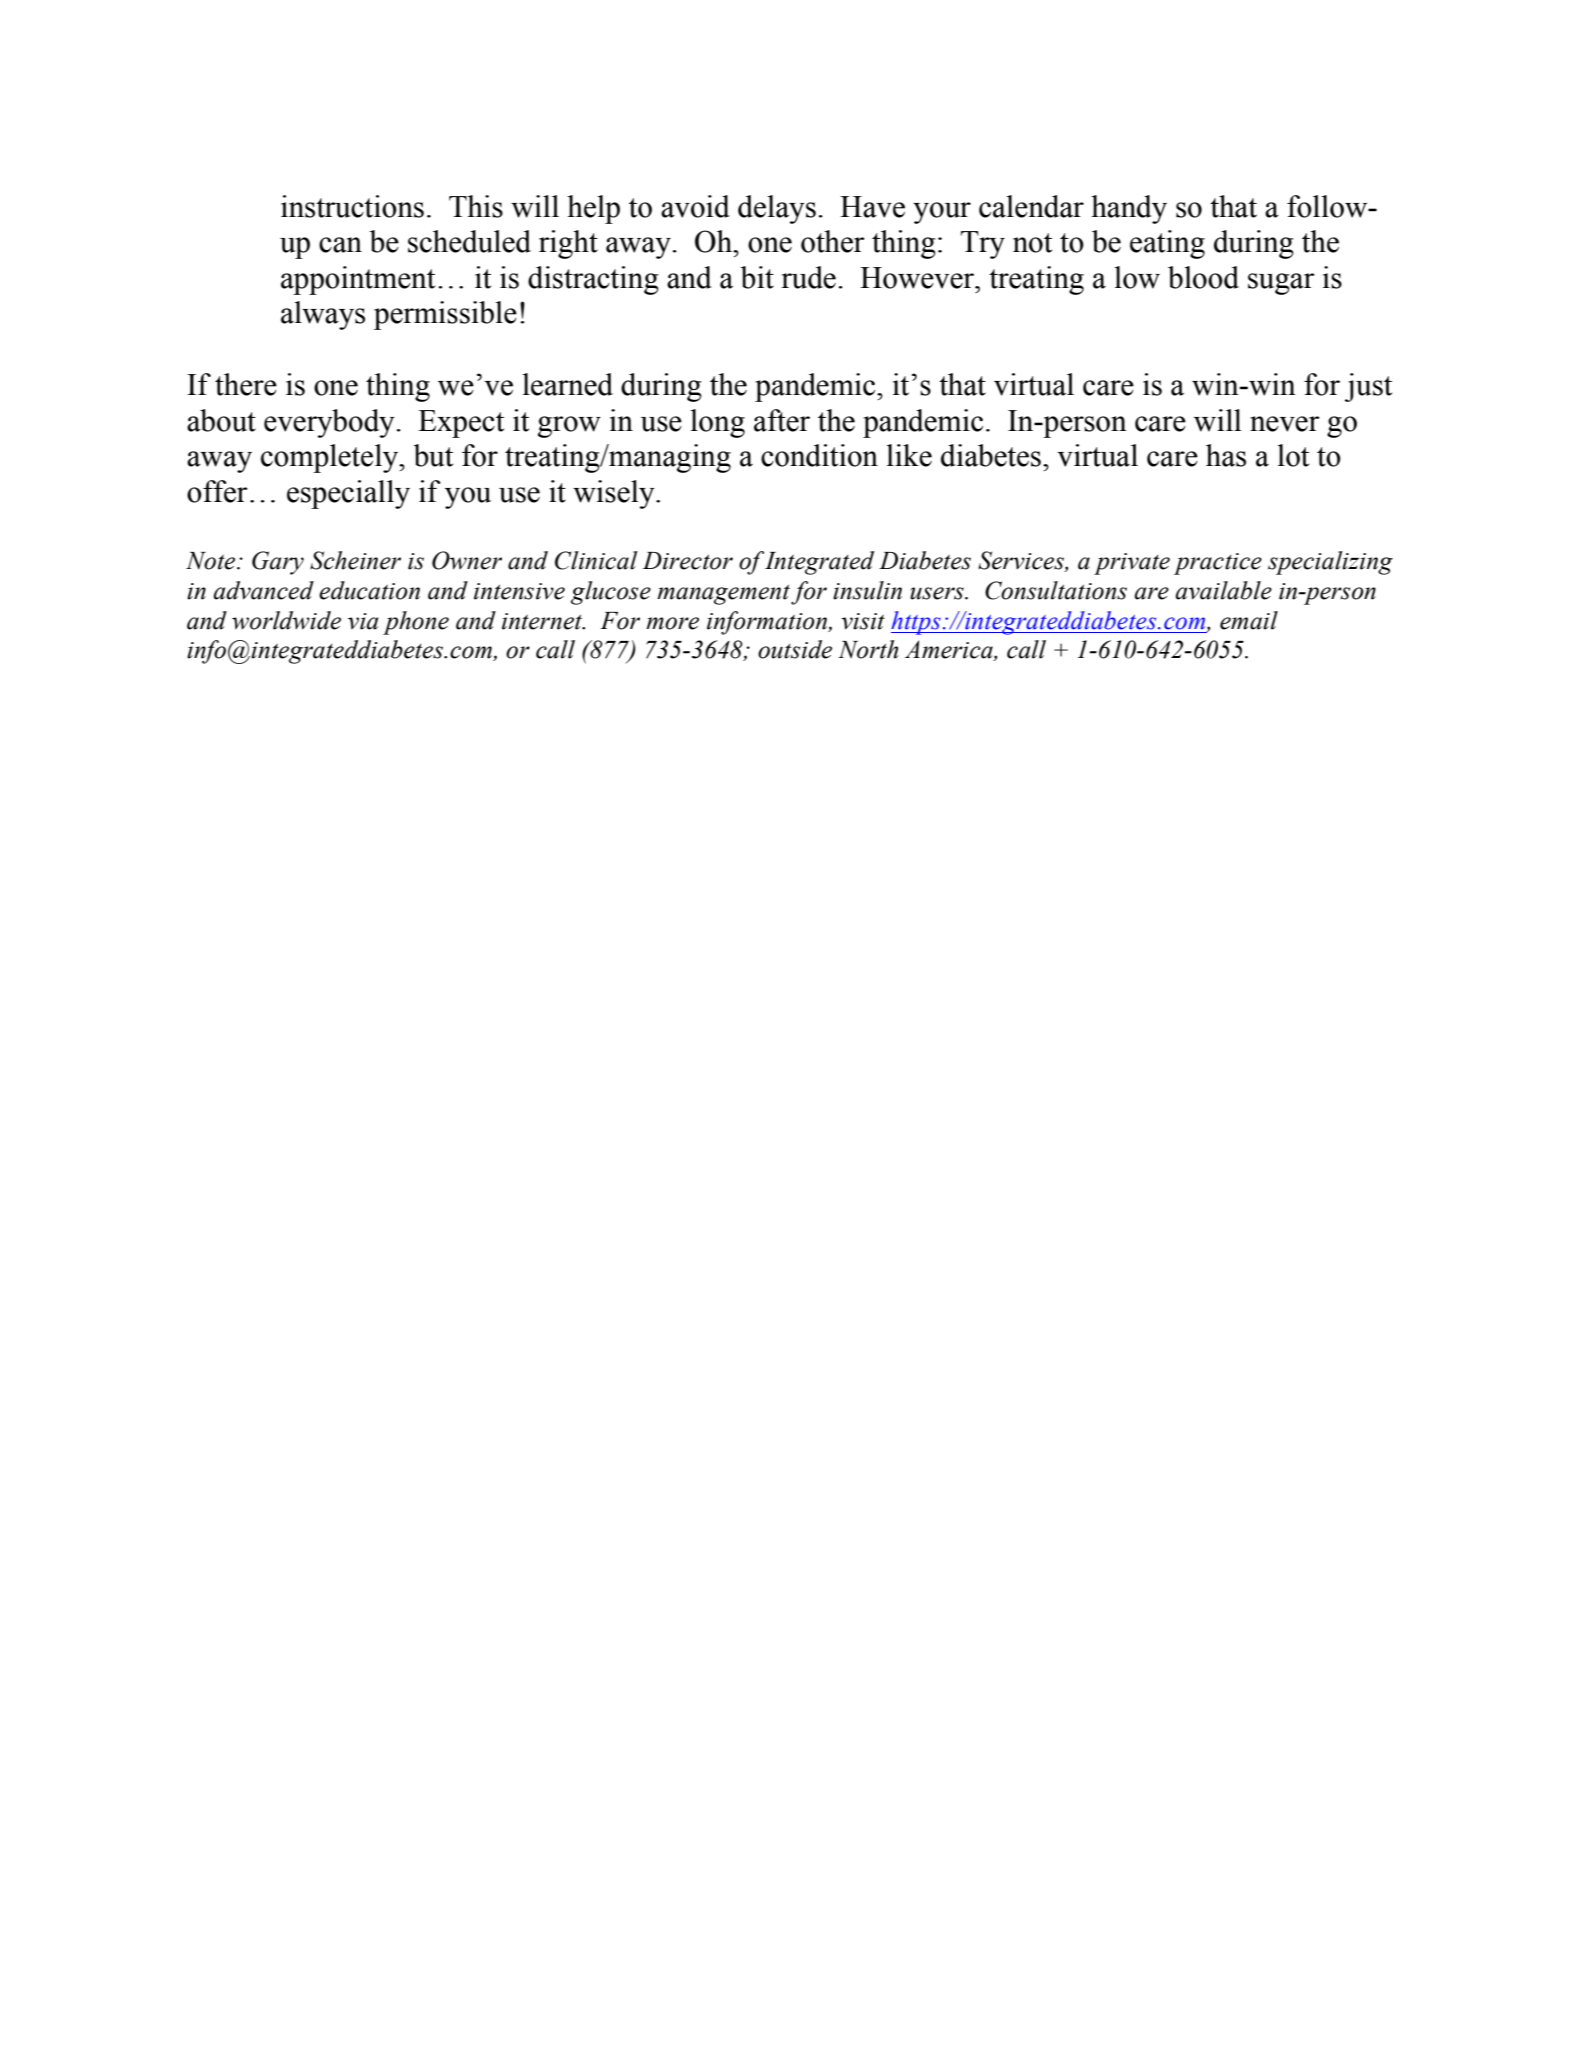 This screenshot has width=1585, height=2051. Describe the element at coordinates (808, 277) in the screenshot. I see `rude` at that location.
